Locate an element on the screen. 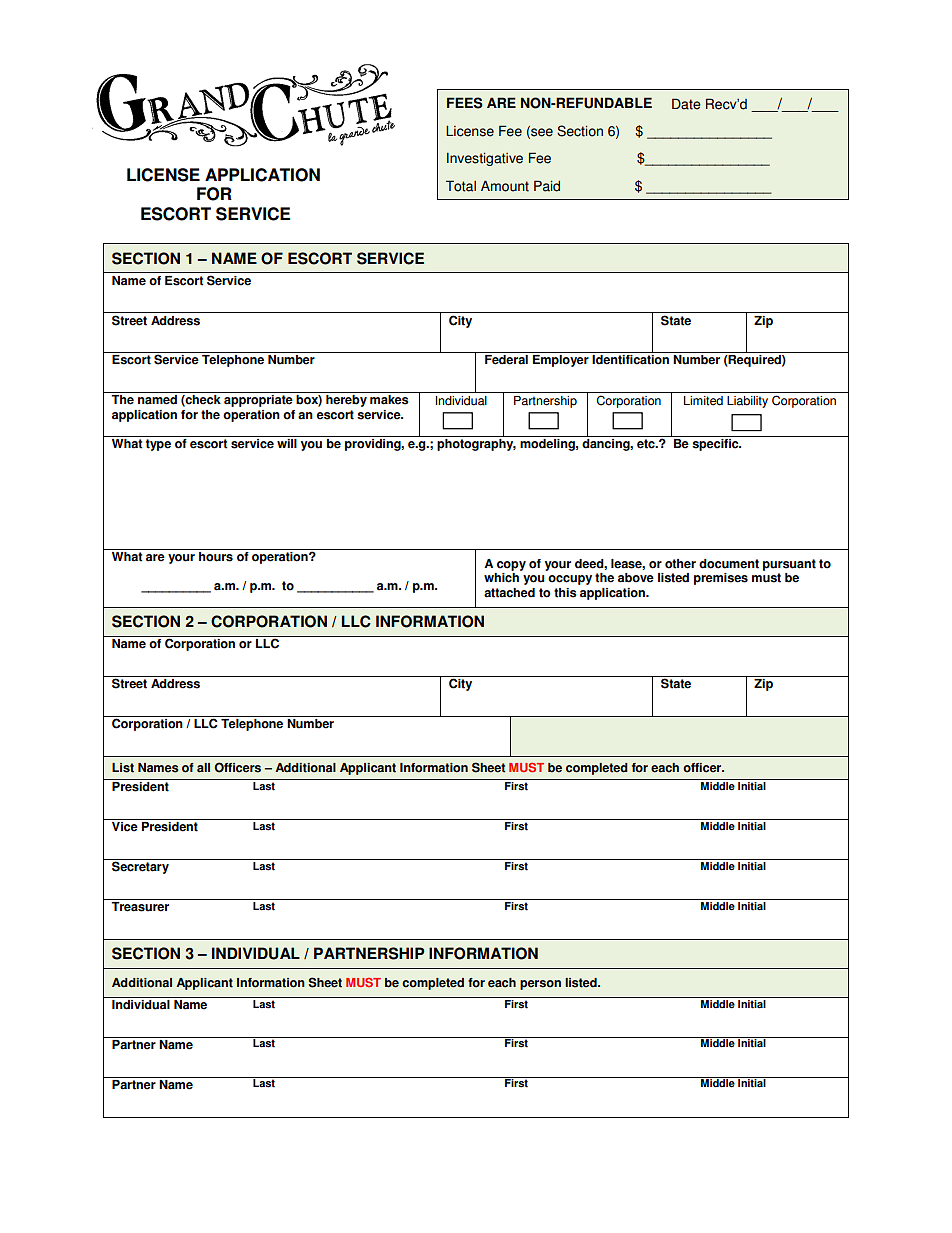 The height and width of the screenshot is (1233, 952). Investigative is located at coordinates (485, 159).
